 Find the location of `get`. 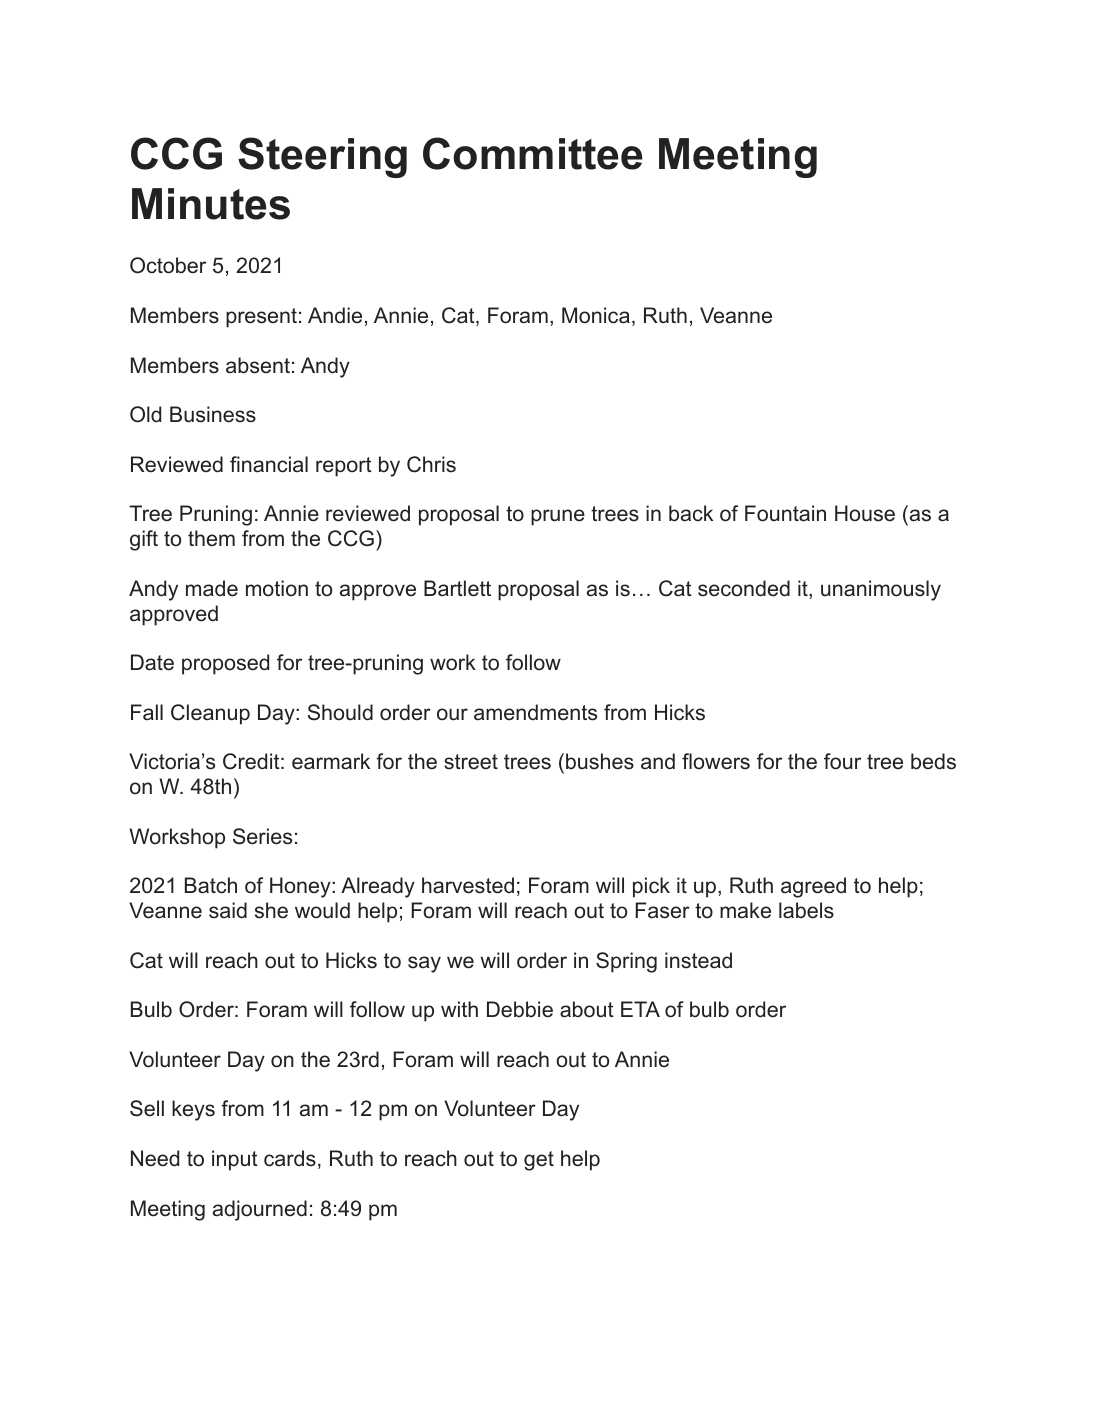

get is located at coordinates (539, 1161).
